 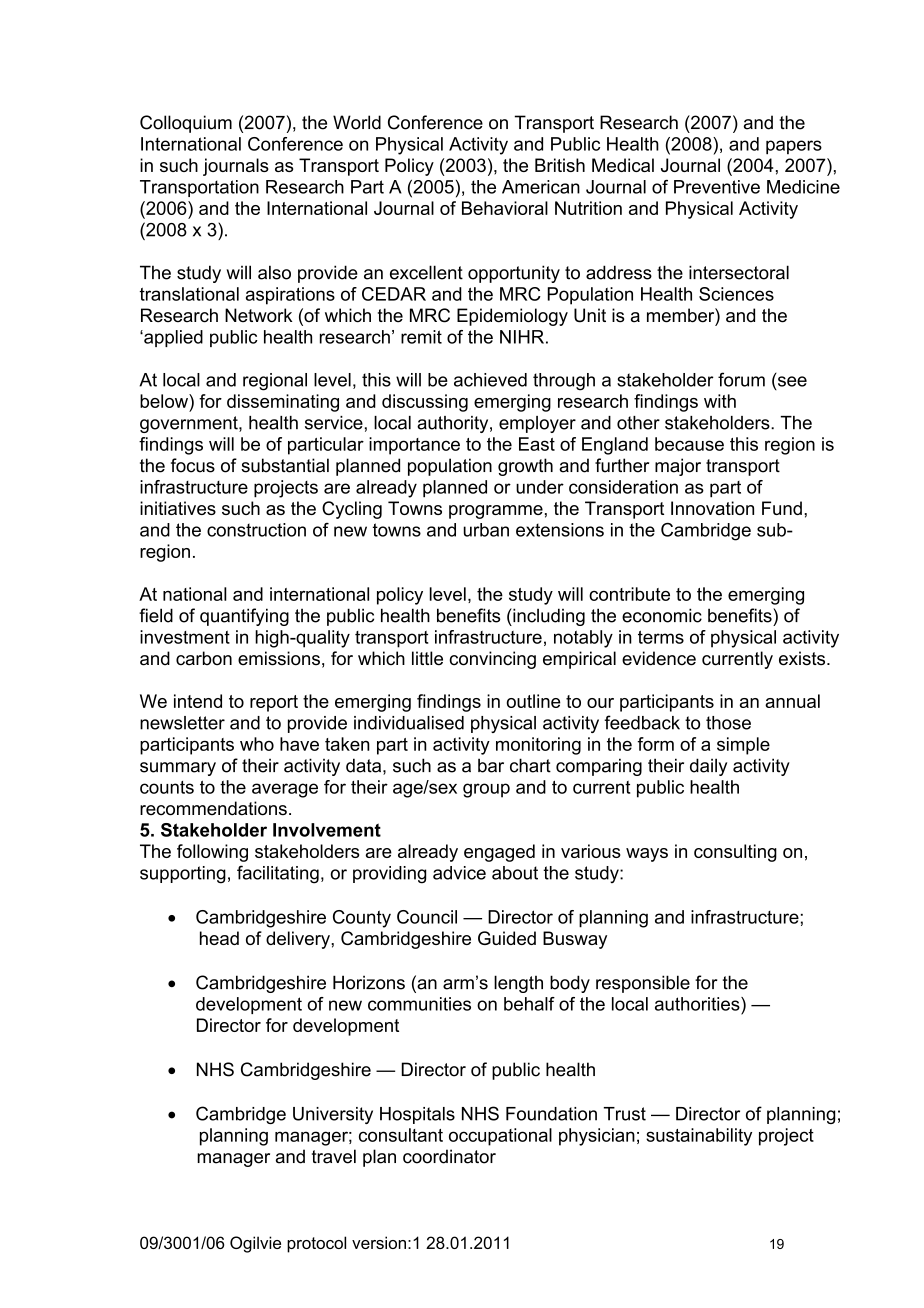 What do you see at coordinates (486, 790) in the screenshot?
I see `group` at bounding box center [486, 790].
